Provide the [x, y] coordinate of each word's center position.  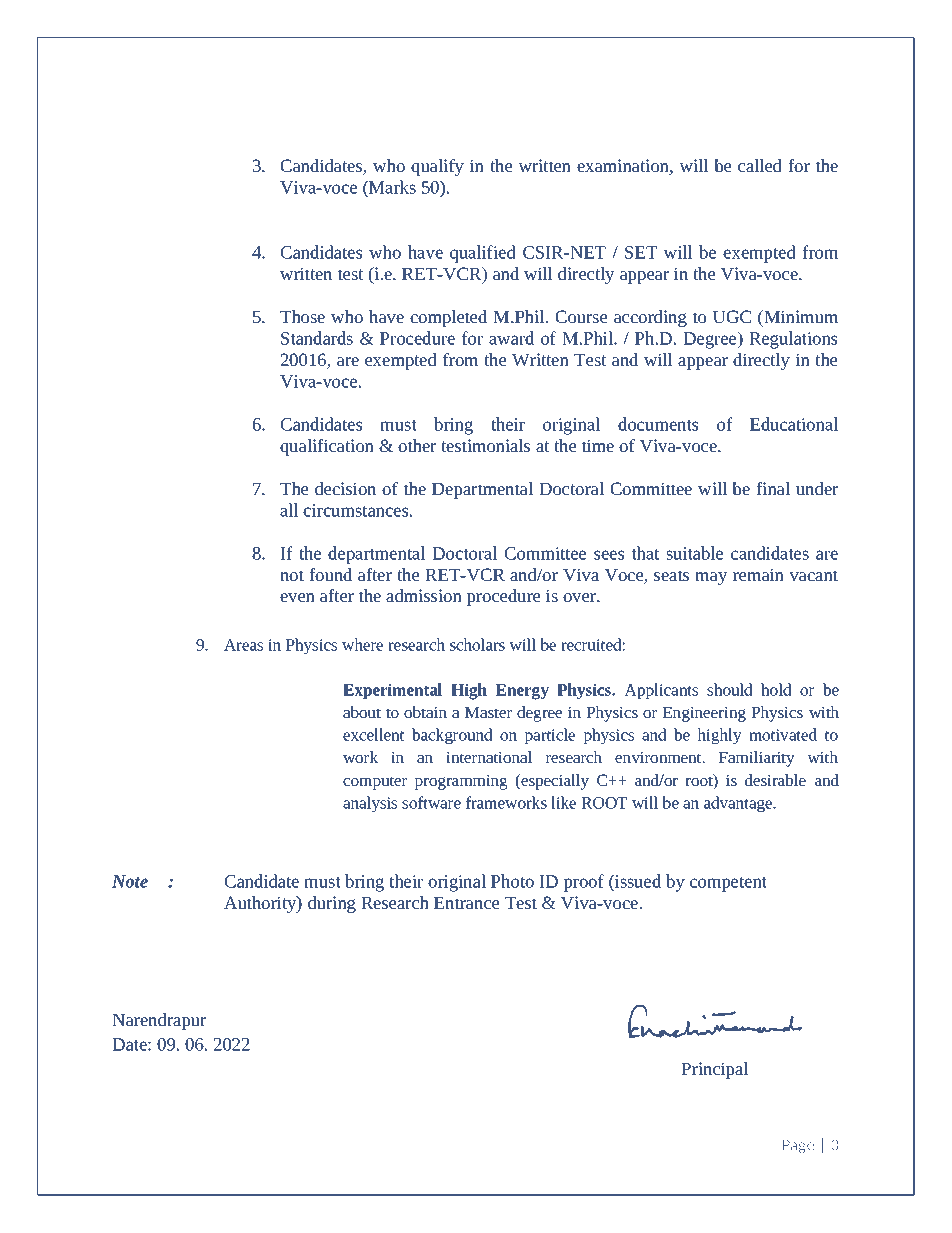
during [332, 904]
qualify [437, 167]
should [730, 689]
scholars [477, 644]
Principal [715, 1070]
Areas [243, 645]
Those [302, 316]
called [760, 165]
